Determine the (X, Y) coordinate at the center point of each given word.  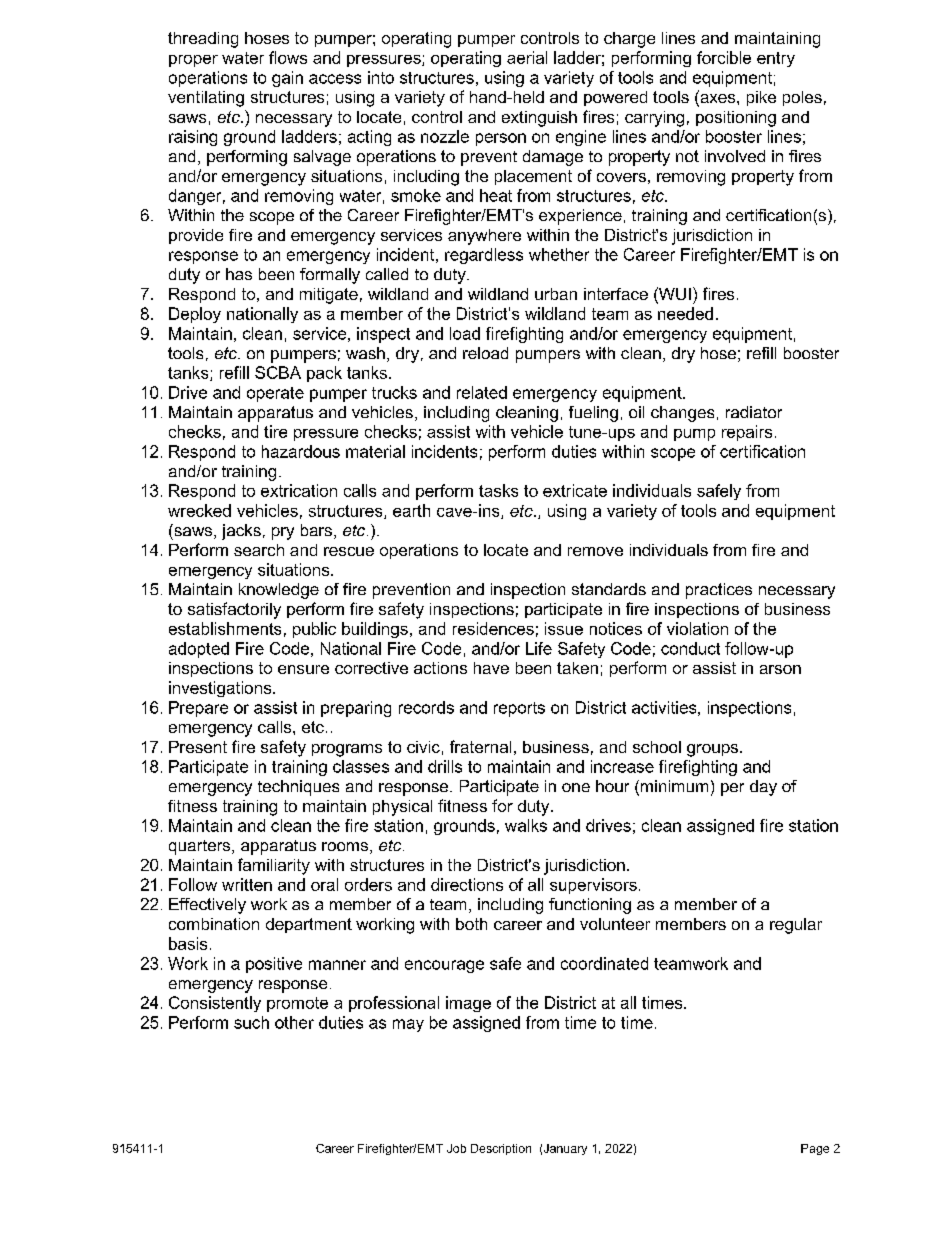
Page (815, 1149)
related (482, 392)
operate (275, 394)
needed (685, 313)
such (251, 1022)
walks (526, 825)
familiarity (274, 866)
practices (719, 591)
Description (501, 1149)
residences (493, 628)
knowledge (279, 591)
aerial (527, 57)
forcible (724, 57)
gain (287, 79)
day (763, 788)
